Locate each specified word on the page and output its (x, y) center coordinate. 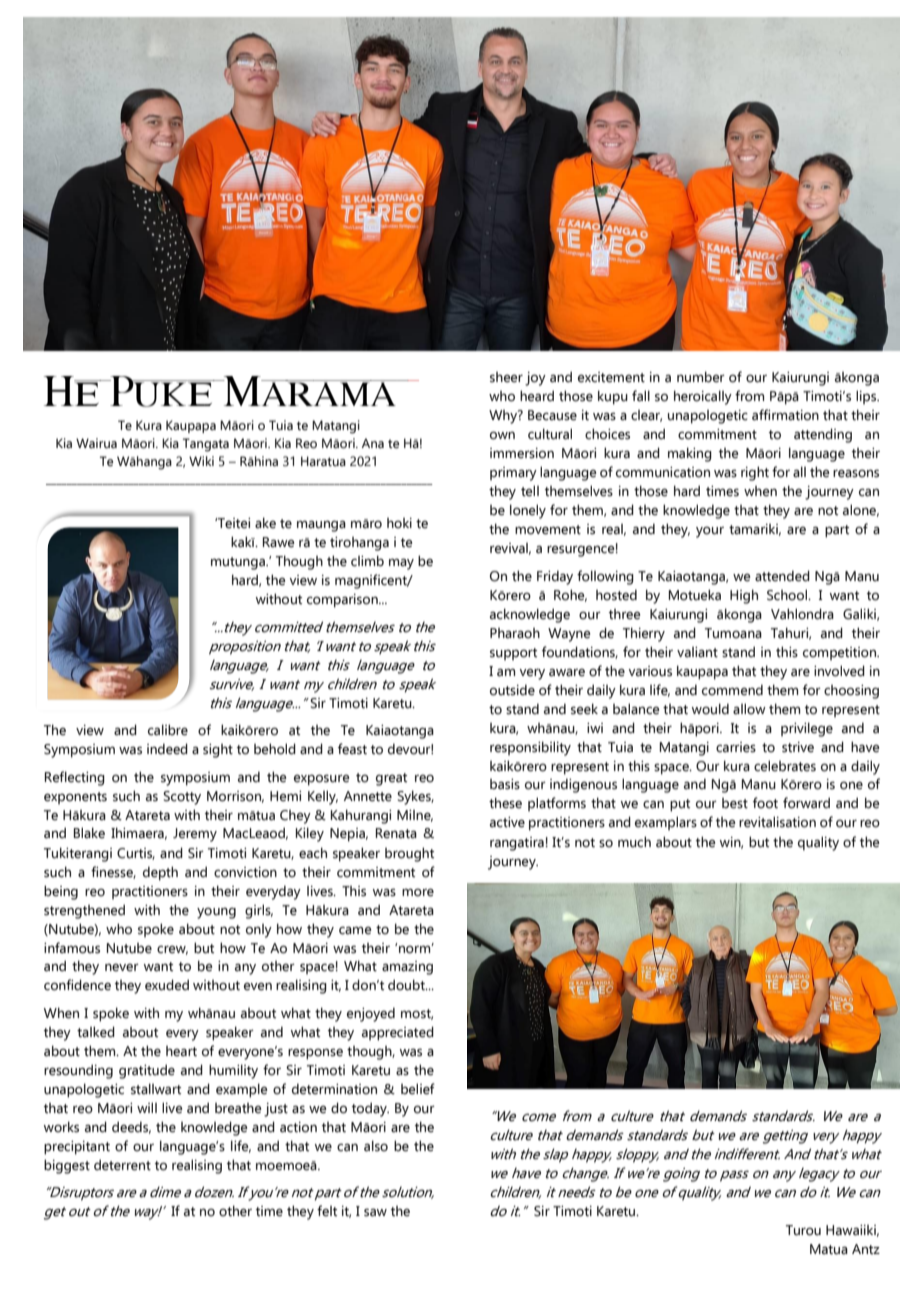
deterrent (122, 1165)
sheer (506, 377)
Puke (162, 391)
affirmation (785, 415)
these (505, 803)
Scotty (182, 798)
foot (765, 803)
